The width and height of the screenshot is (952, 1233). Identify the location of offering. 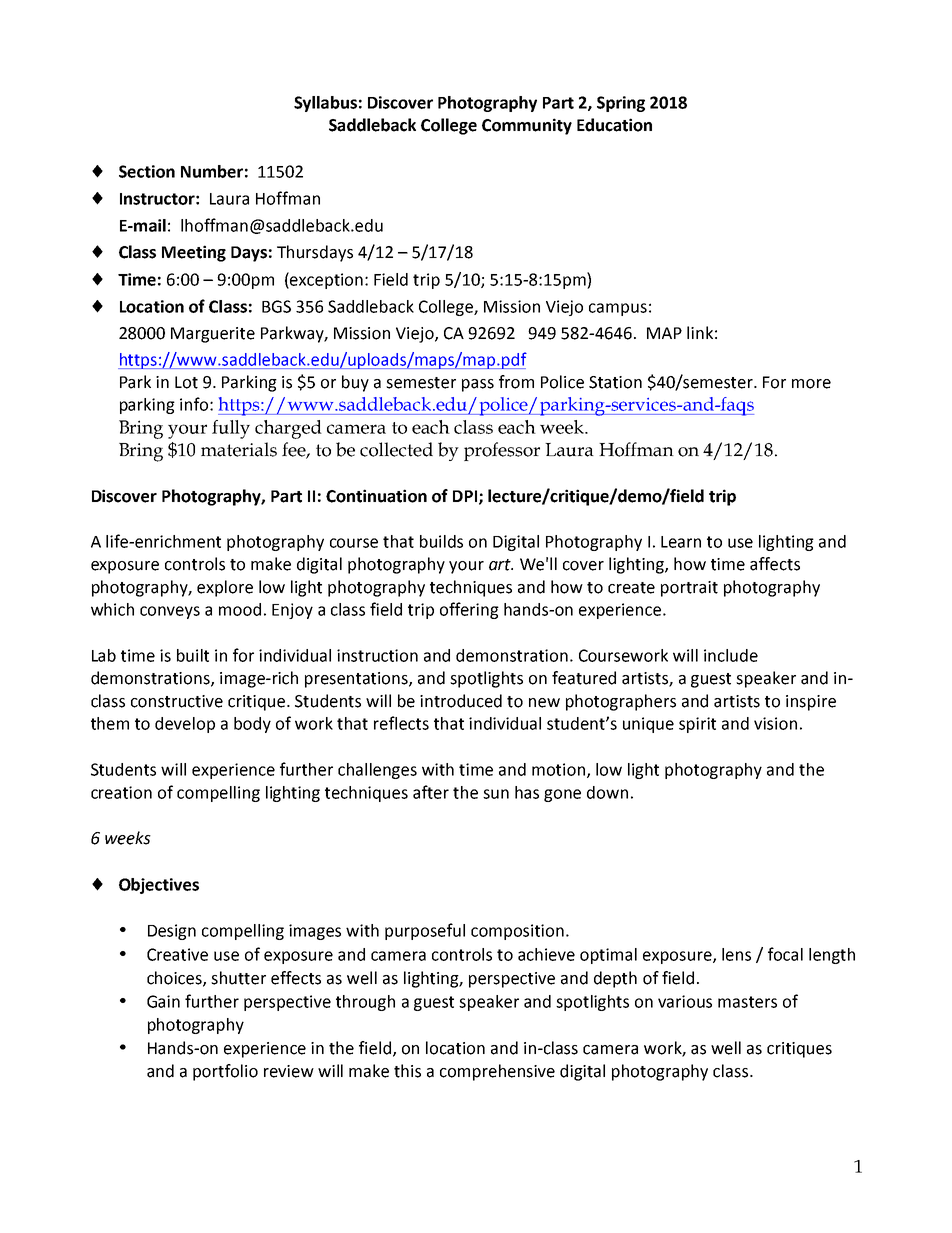
(469, 610).
